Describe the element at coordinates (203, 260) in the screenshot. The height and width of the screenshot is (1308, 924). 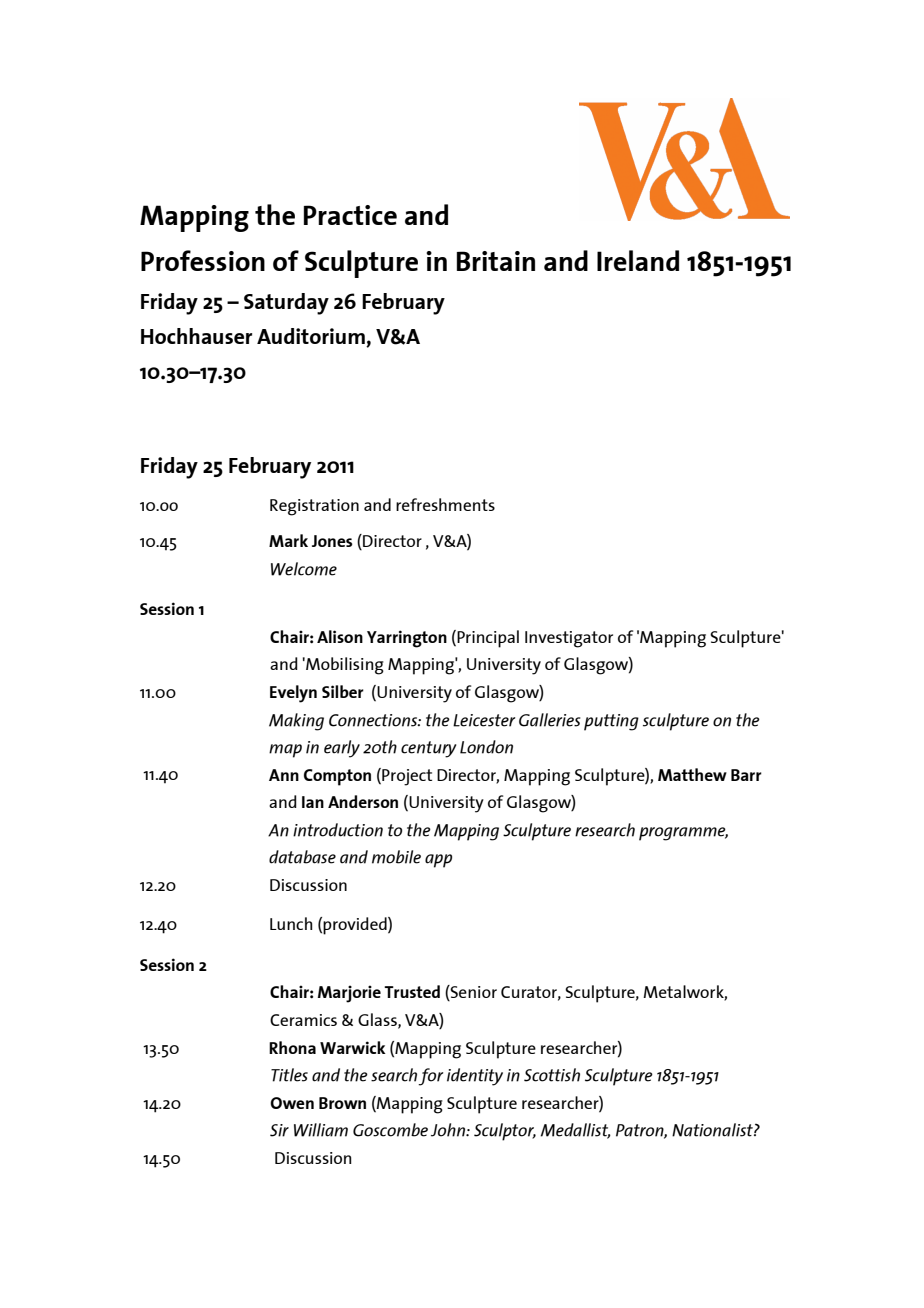
I see `Profession` at that location.
